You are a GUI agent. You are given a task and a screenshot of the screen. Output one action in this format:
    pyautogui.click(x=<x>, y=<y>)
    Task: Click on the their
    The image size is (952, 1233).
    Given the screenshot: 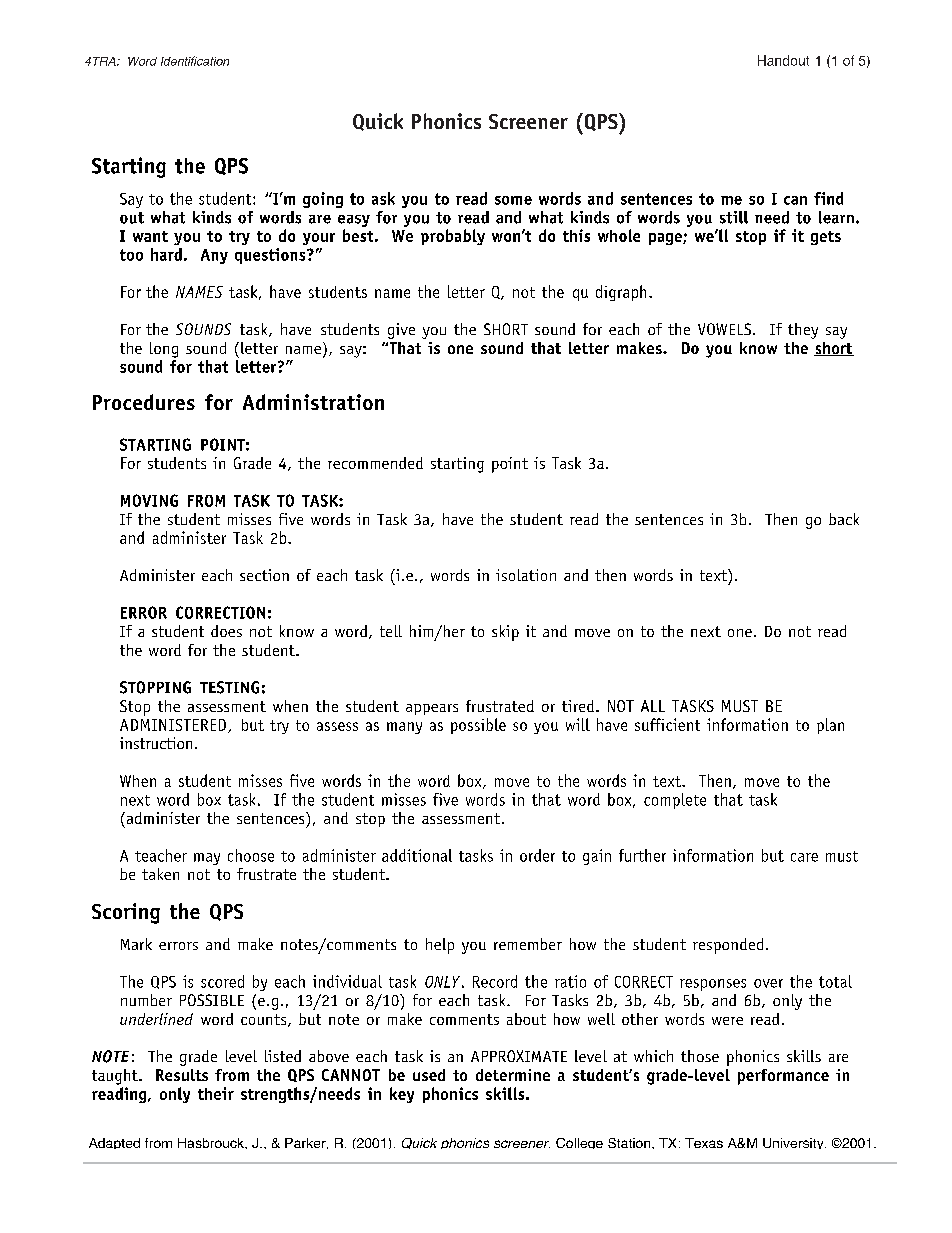 What is the action you would take?
    pyautogui.click(x=216, y=1093)
